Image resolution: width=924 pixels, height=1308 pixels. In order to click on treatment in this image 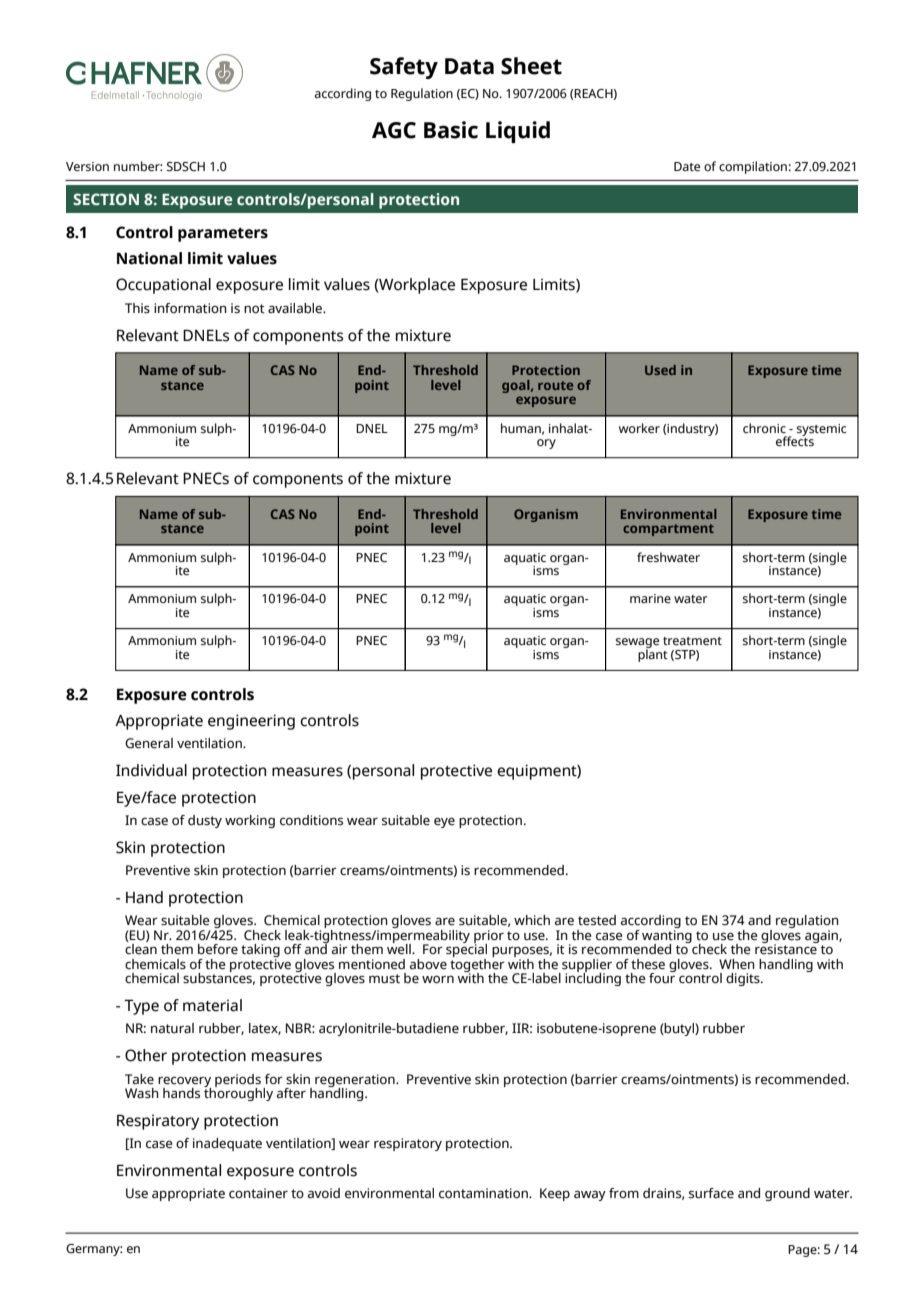, I will do `click(692, 641)`.
